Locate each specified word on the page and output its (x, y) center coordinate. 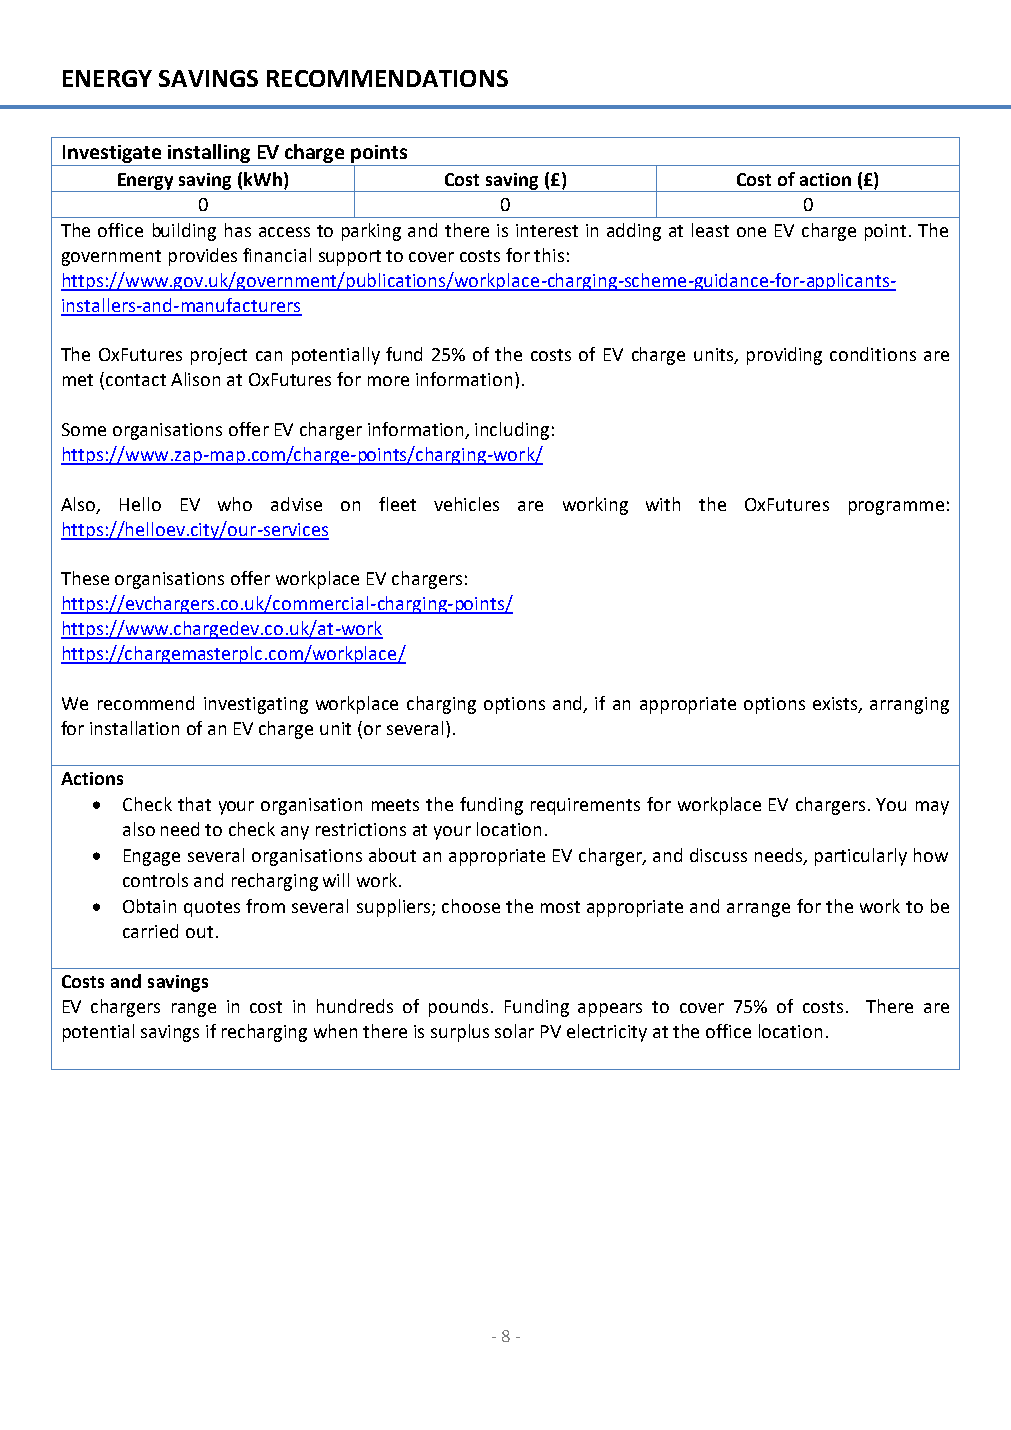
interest (547, 230)
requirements (585, 806)
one (751, 232)
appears (610, 1010)
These (85, 578)
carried (150, 931)
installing (209, 155)
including (512, 431)
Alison (195, 379)
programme (896, 508)
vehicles (466, 504)
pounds (460, 1008)
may (932, 808)
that (194, 804)
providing (784, 356)
